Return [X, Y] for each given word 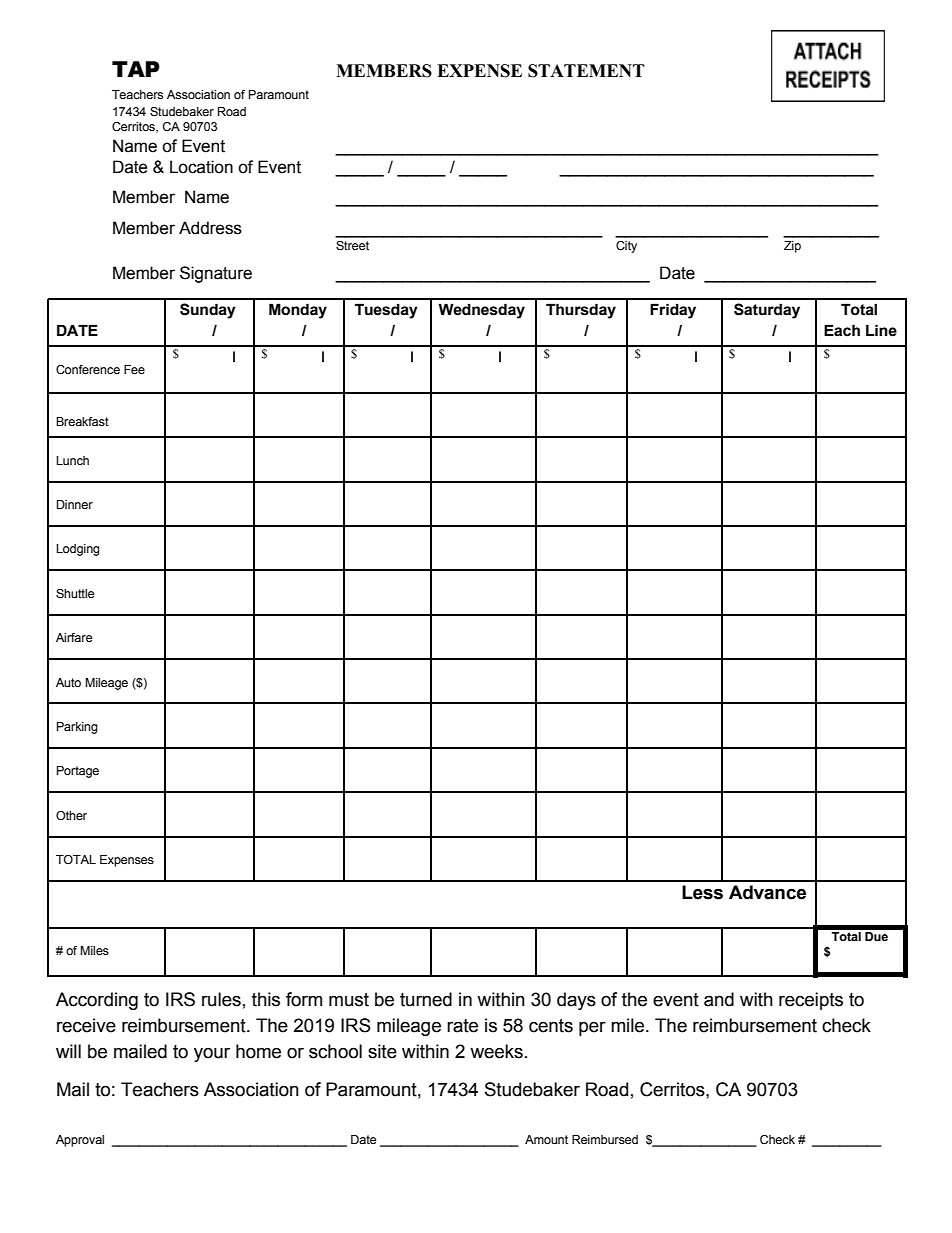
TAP [136, 69]
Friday [673, 311]
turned [426, 999]
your [212, 1054]
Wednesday [481, 311]
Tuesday [386, 311]
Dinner [75, 504]
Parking [77, 728]
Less [702, 892]
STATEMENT [586, 71]
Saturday [767, 311]
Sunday [208, 311]
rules [221, 999]
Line [881, 330]
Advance [767, 892]
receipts [811, 1001]
